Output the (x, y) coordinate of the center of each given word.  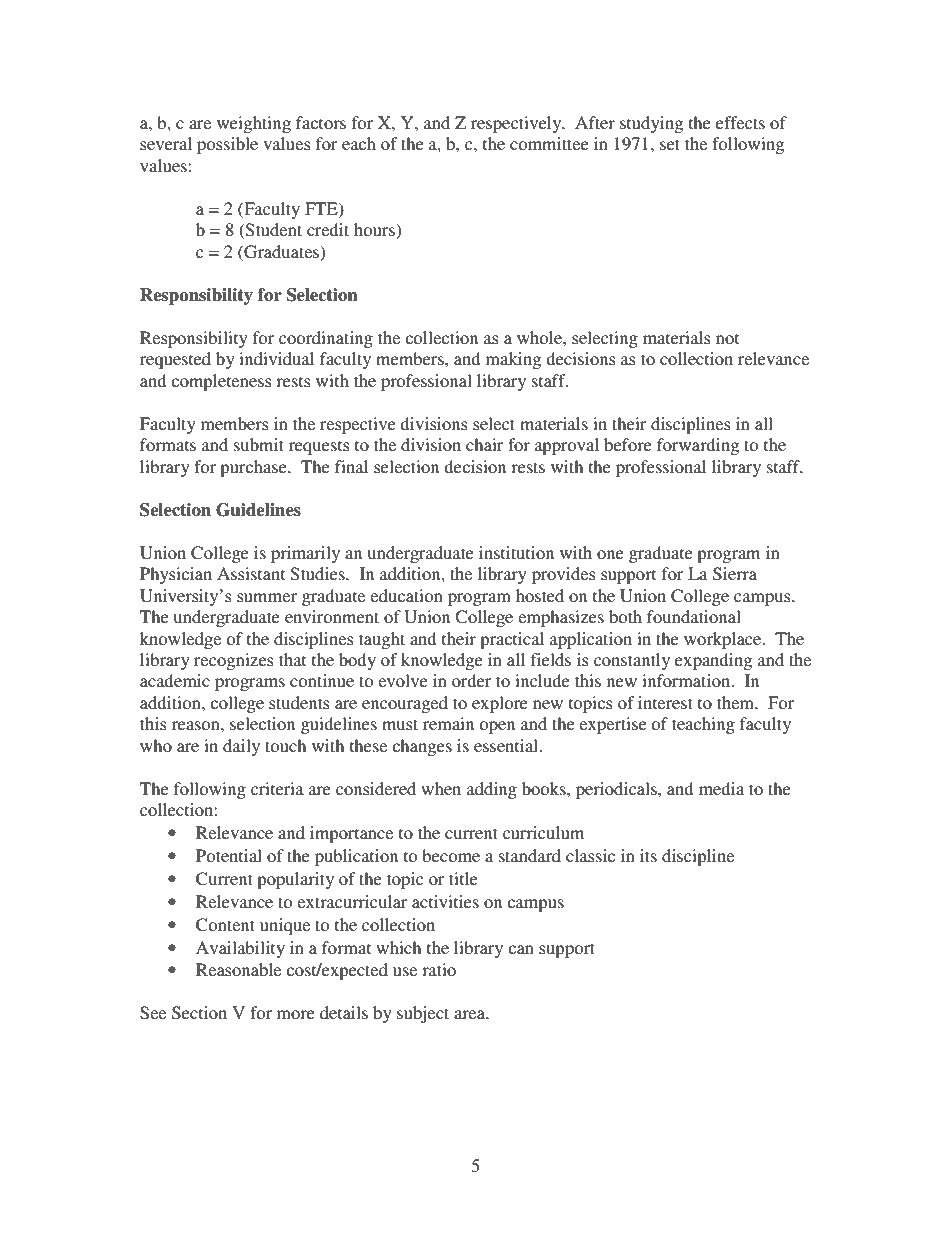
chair (485, 444)
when (441, 788)
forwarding (698, 446)
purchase (254, 468)
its (648, 855)
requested (175, 360)
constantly (632, 661)
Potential (229, 855)
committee (549, 143)
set (670, 144)
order (472, 680)
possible (227, 145)
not (727, 338)
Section (199, 1013)
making (513, 360)
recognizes (234, 661)
